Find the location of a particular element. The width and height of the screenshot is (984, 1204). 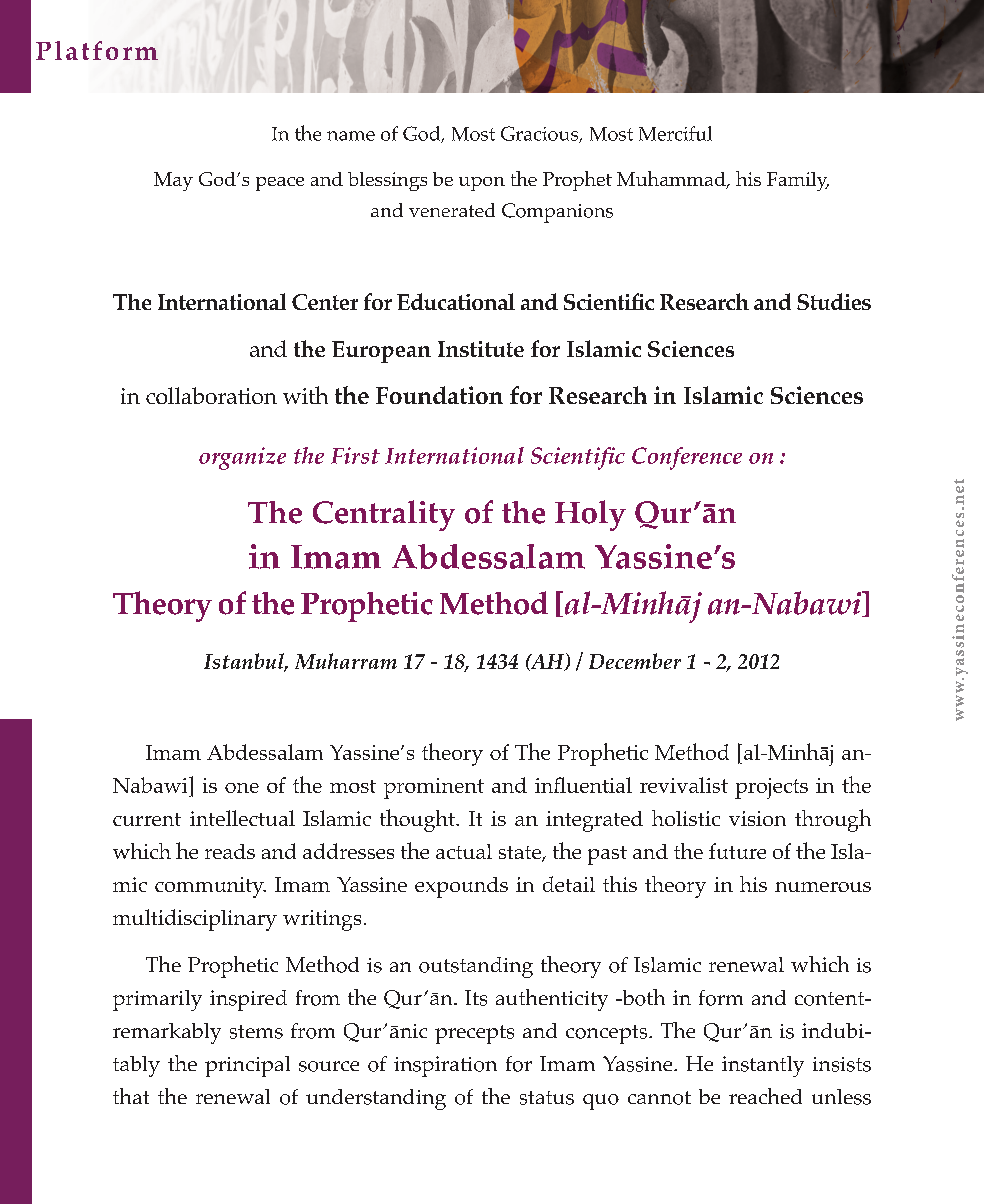

upon is located at coordinates (482, 184).
